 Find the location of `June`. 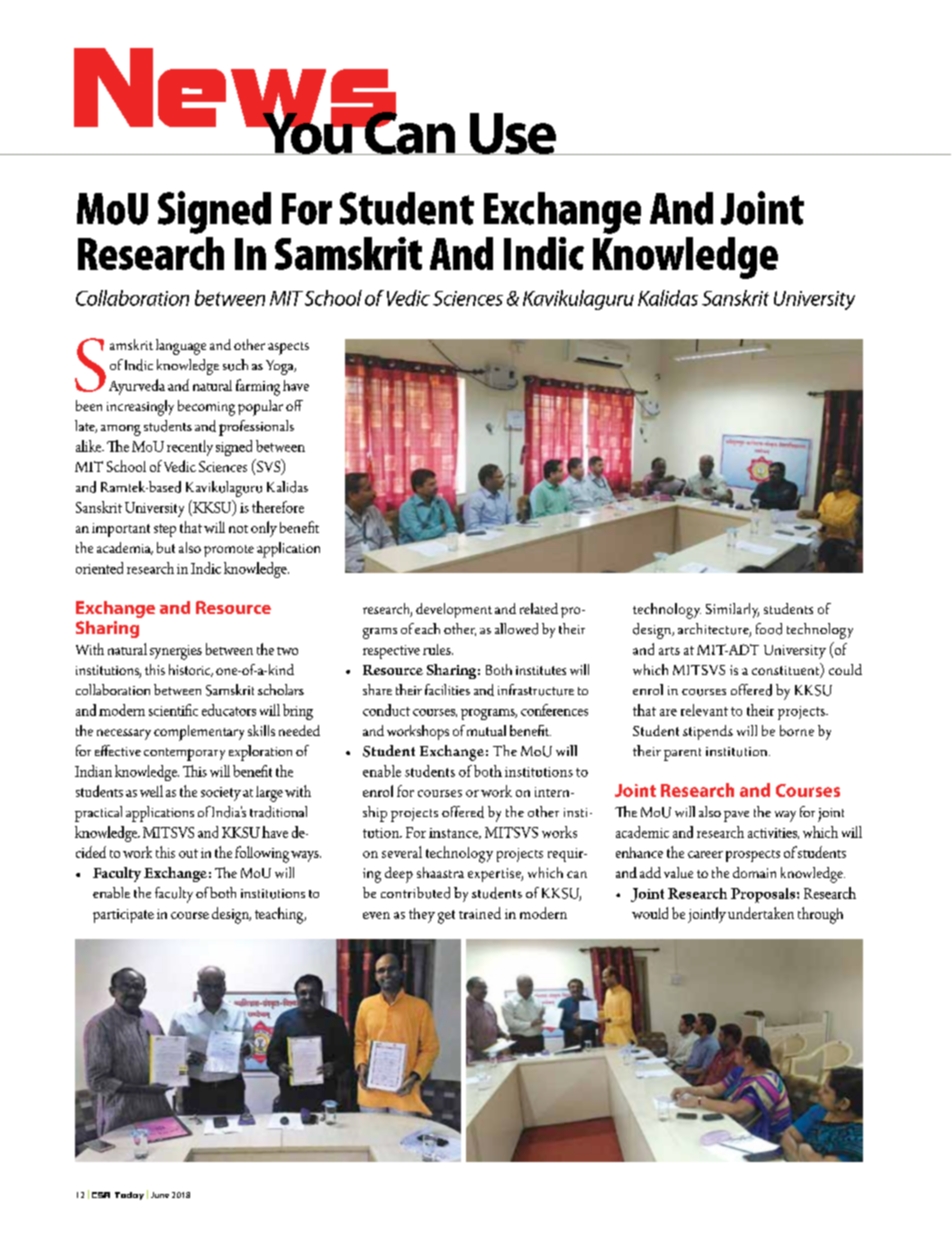

June is located at coordinates (160, 1195).
